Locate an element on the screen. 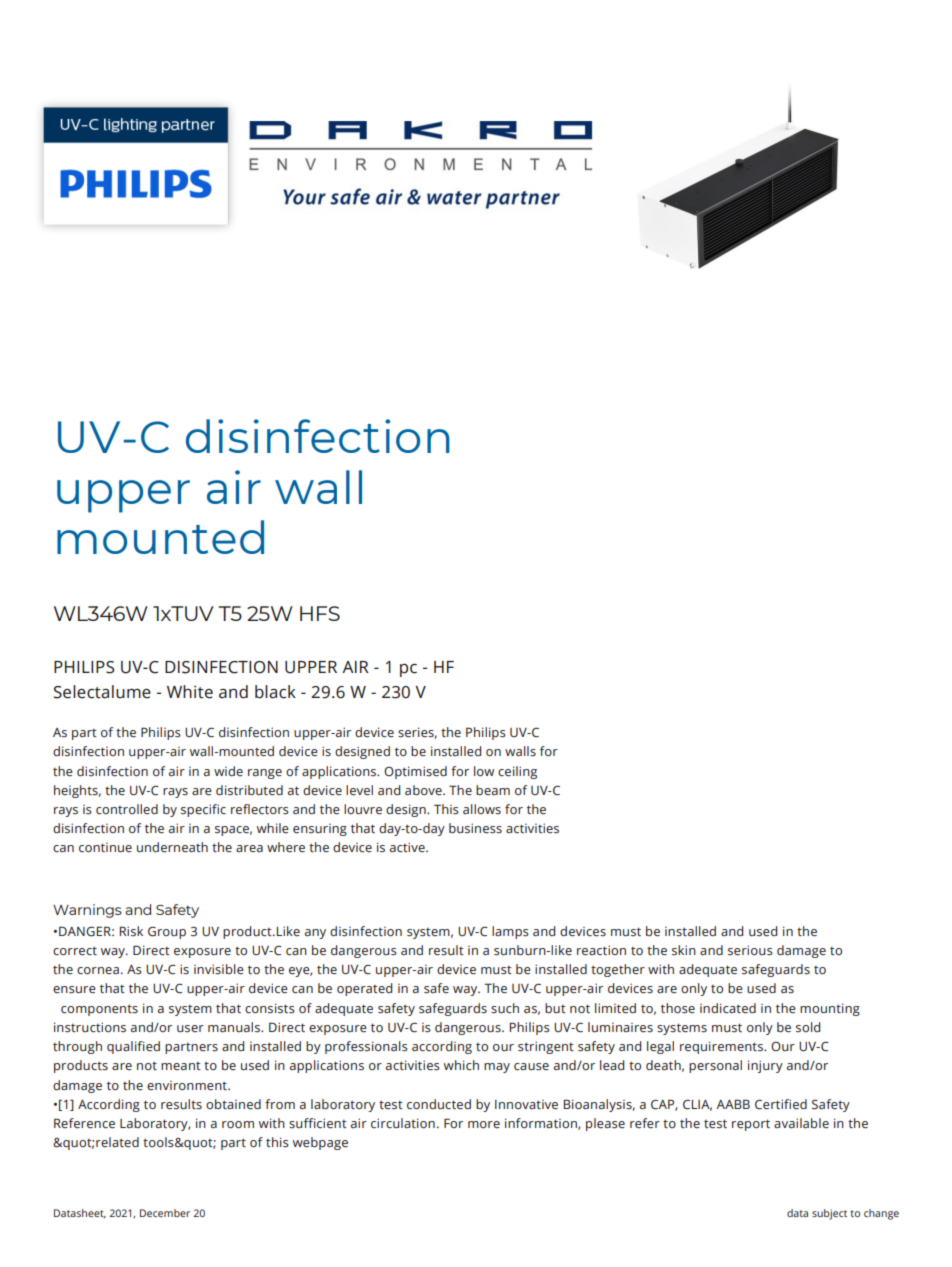  mounting is located at coordinates (830, 1009).
